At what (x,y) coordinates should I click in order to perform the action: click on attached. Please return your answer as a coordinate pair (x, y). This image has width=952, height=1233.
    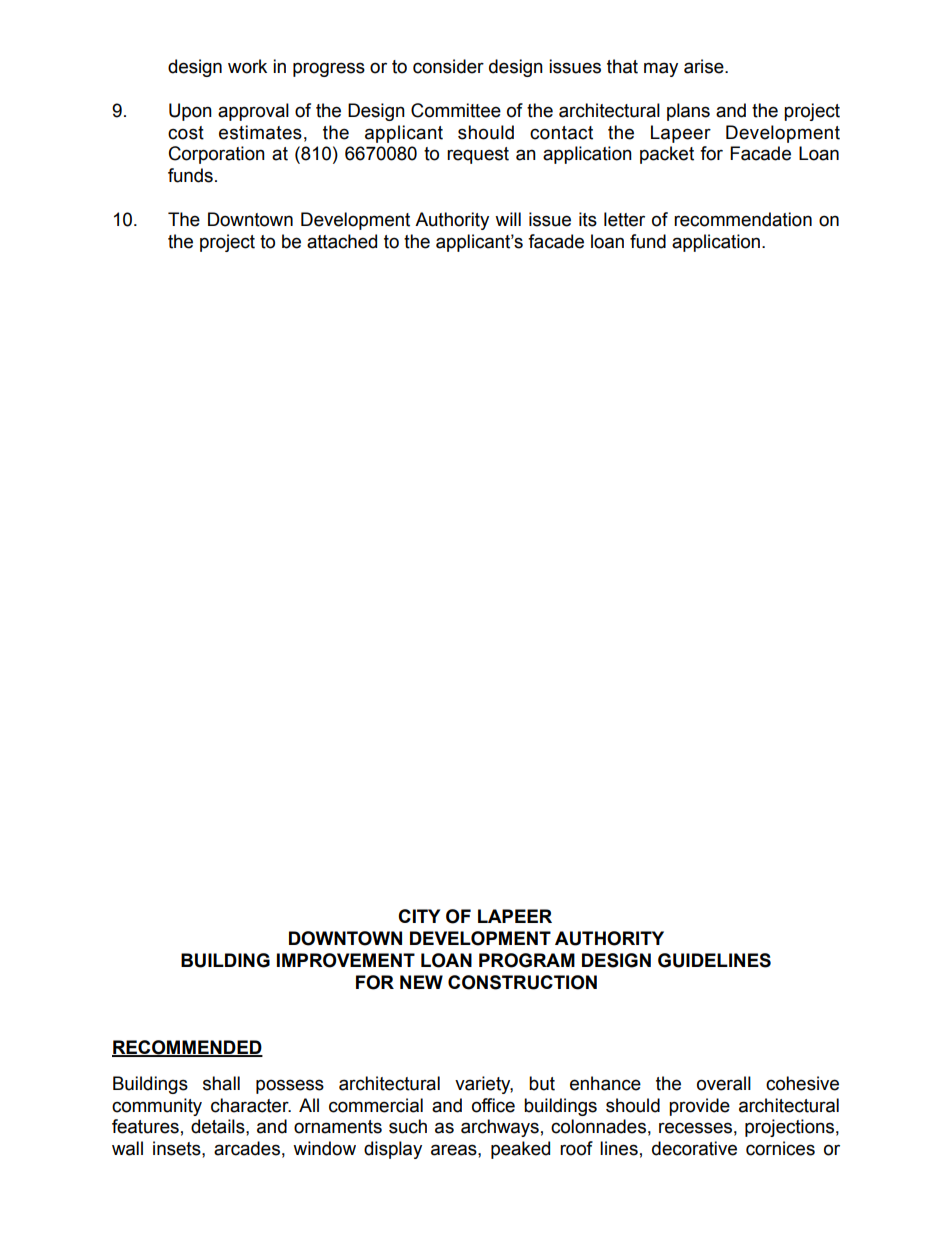
    Looking at the image, I should click on (342, 241).
